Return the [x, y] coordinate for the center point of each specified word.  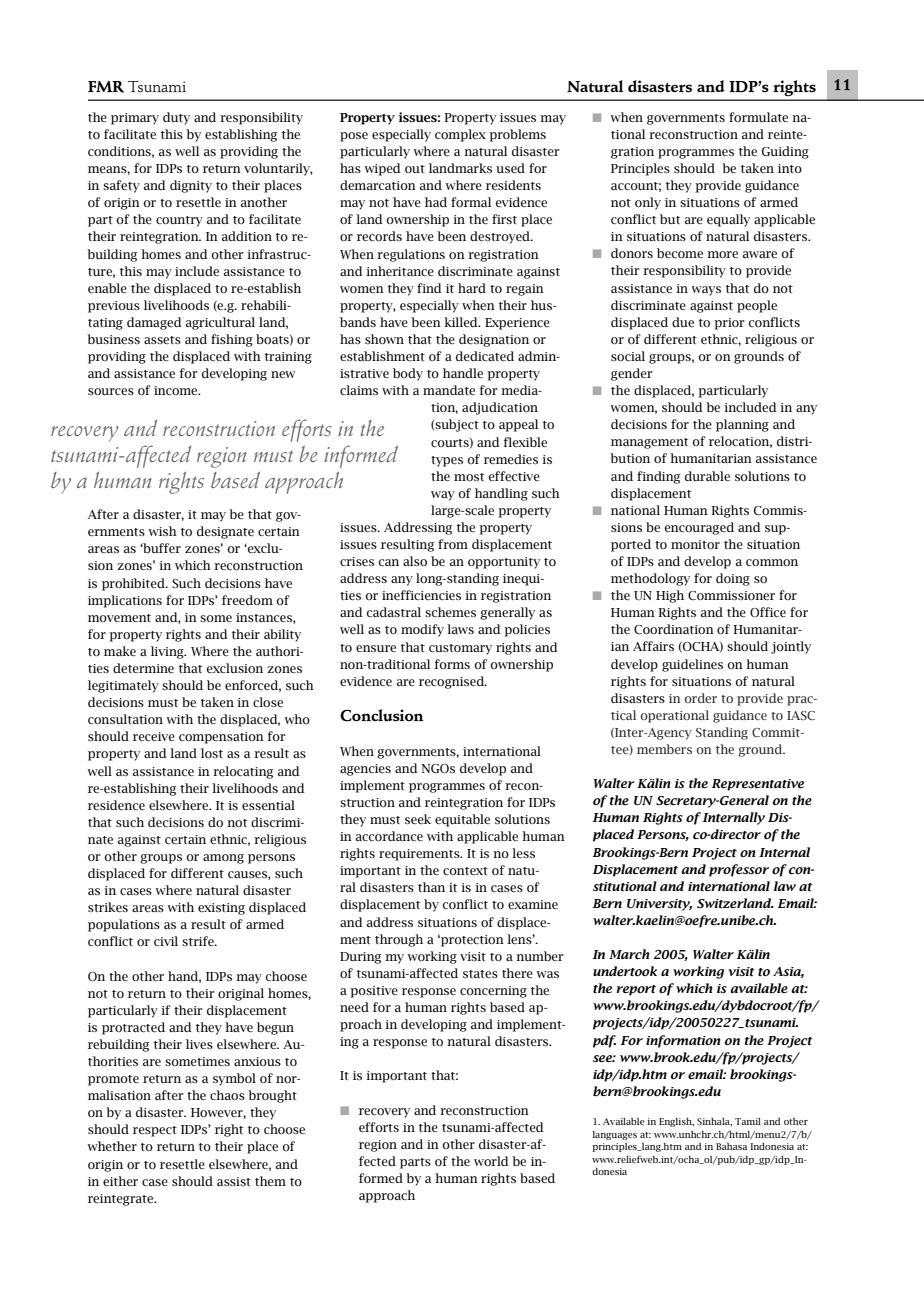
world [491, 1161]
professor [739, 870]
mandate [449, 390]
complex [460, 135]
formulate [758, 117]
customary [460, 649]
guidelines [692, 665]
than [431, 887]
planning [742, 425]
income [177, 390]
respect [155, 1131]
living [168, 652]
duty [176, 118]
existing [221, 909]
